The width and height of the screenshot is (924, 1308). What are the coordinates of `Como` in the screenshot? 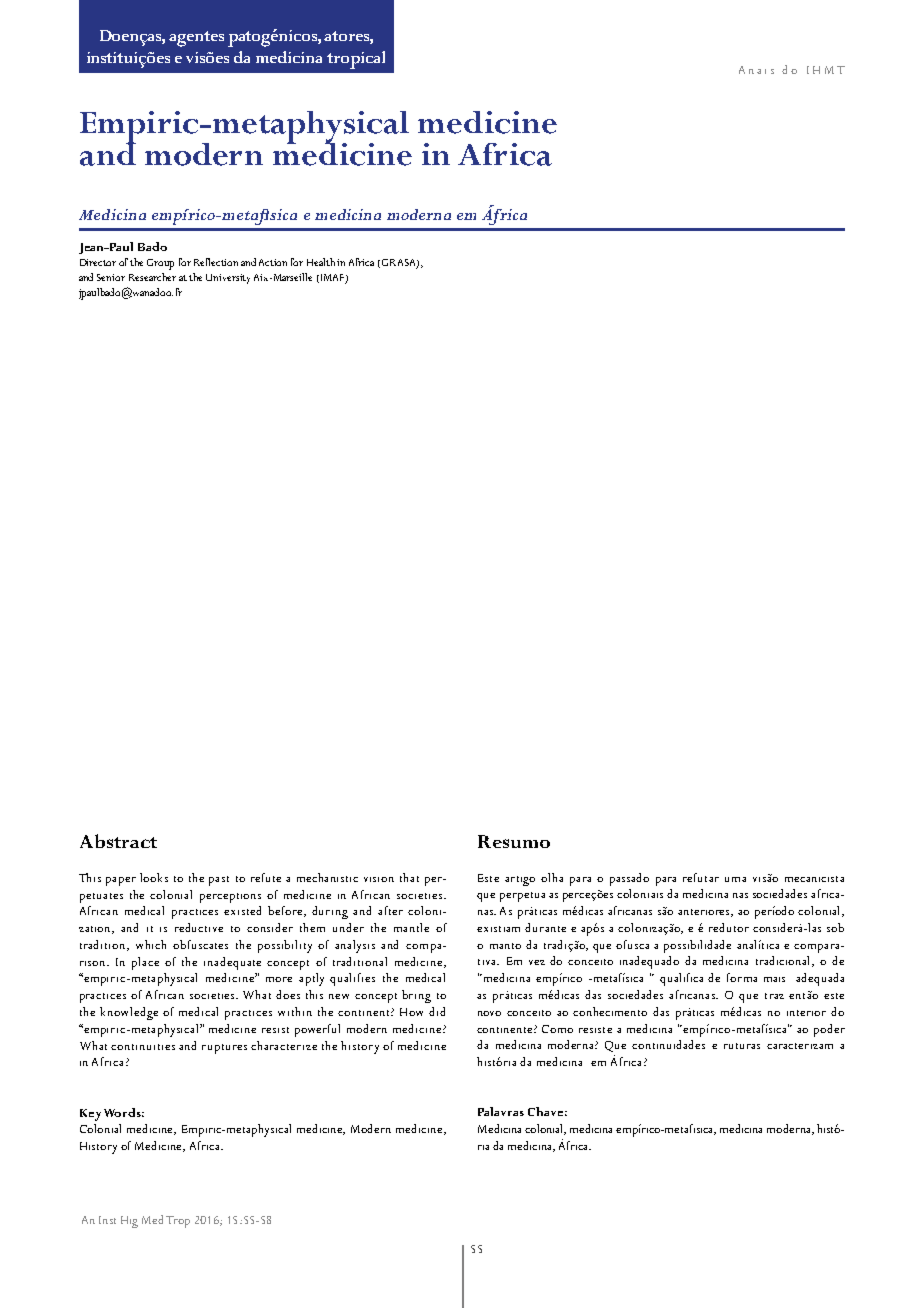 It's located at (557, 1029).
